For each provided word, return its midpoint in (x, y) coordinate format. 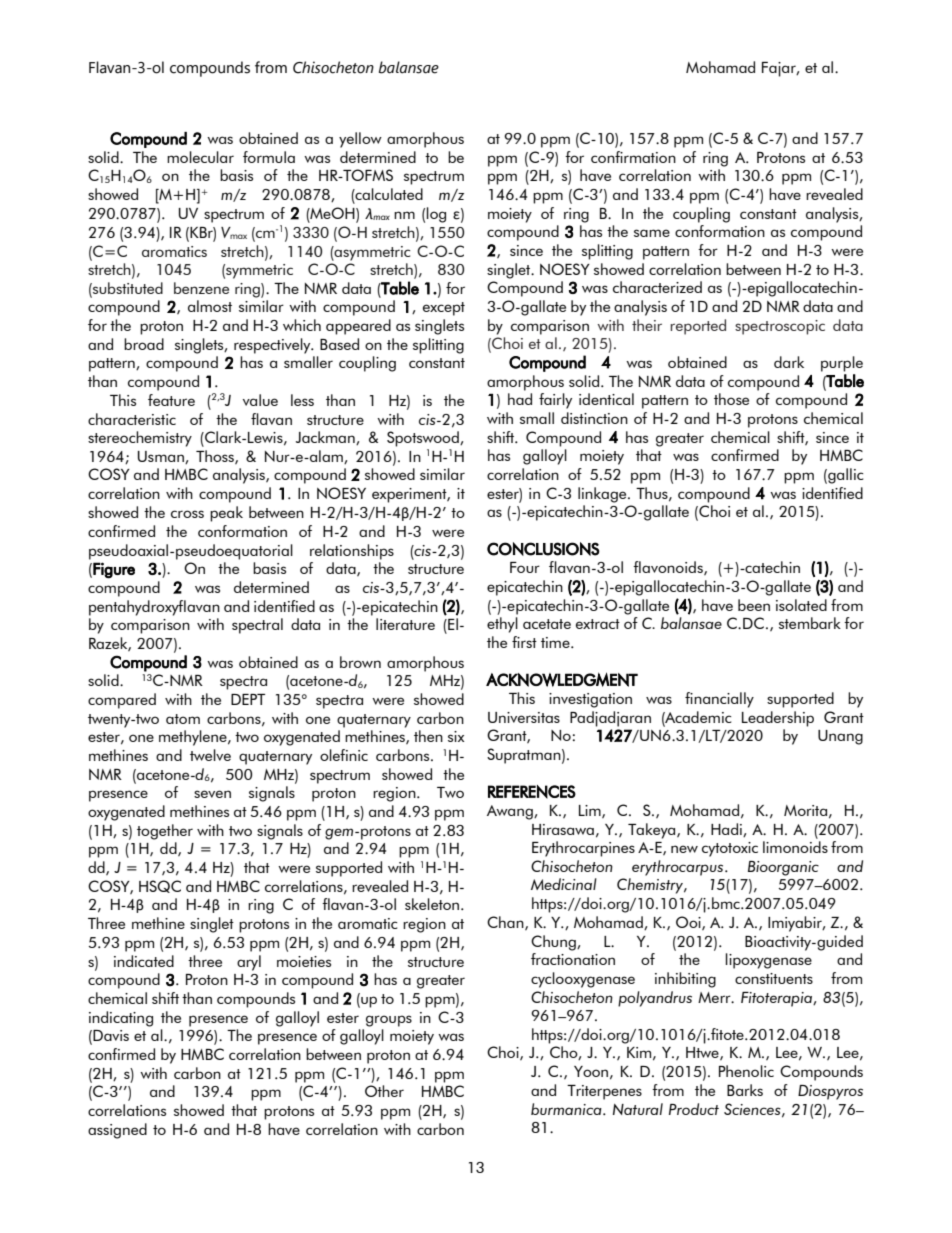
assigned (117, 1131)
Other (384, 1091)
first (524, 642)
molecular (200, 157)
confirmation (633, 157)
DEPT (248, 699)
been (754, 605)
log (436, 215)
